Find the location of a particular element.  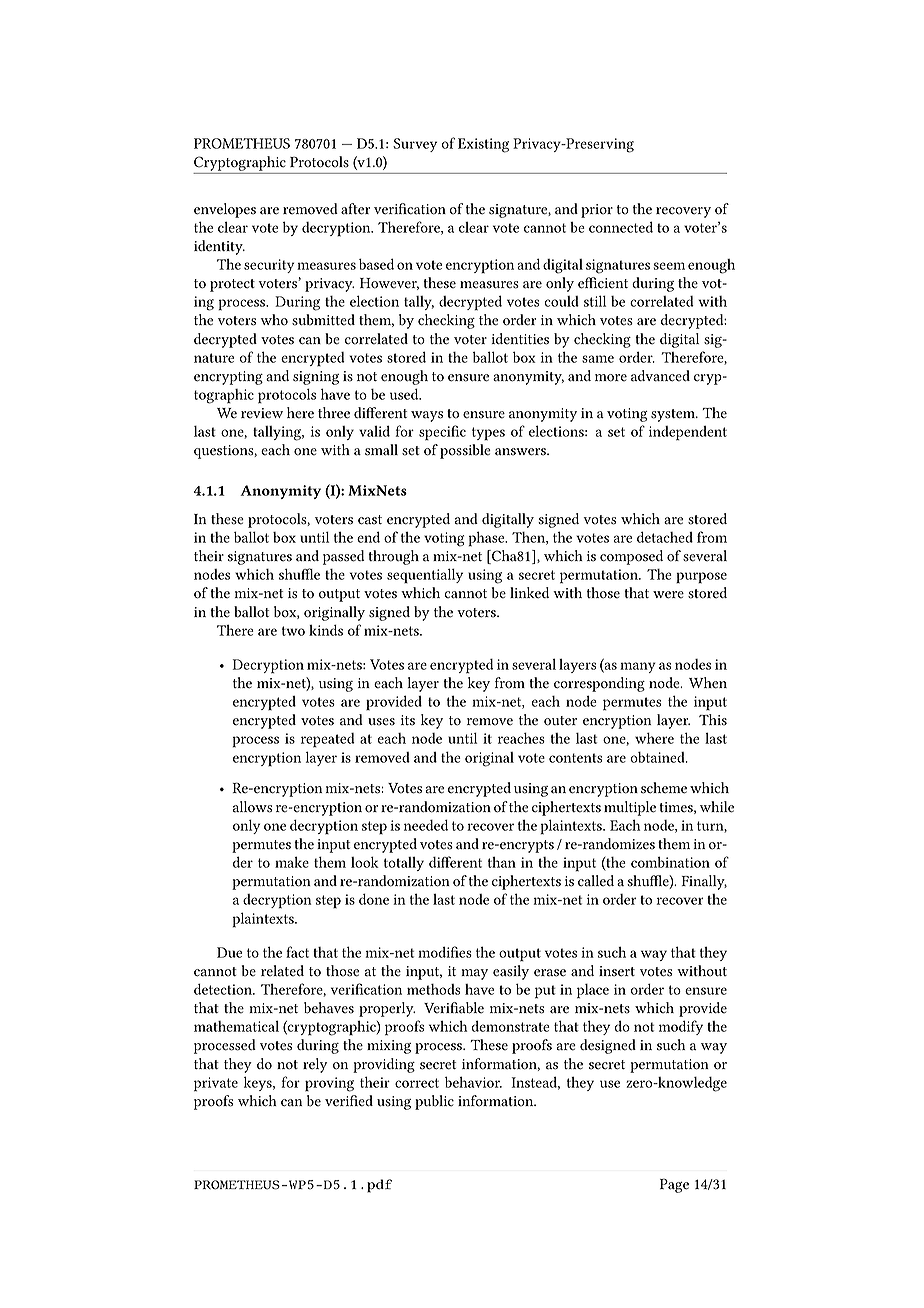

public is located at coordinates (434, 1102).
